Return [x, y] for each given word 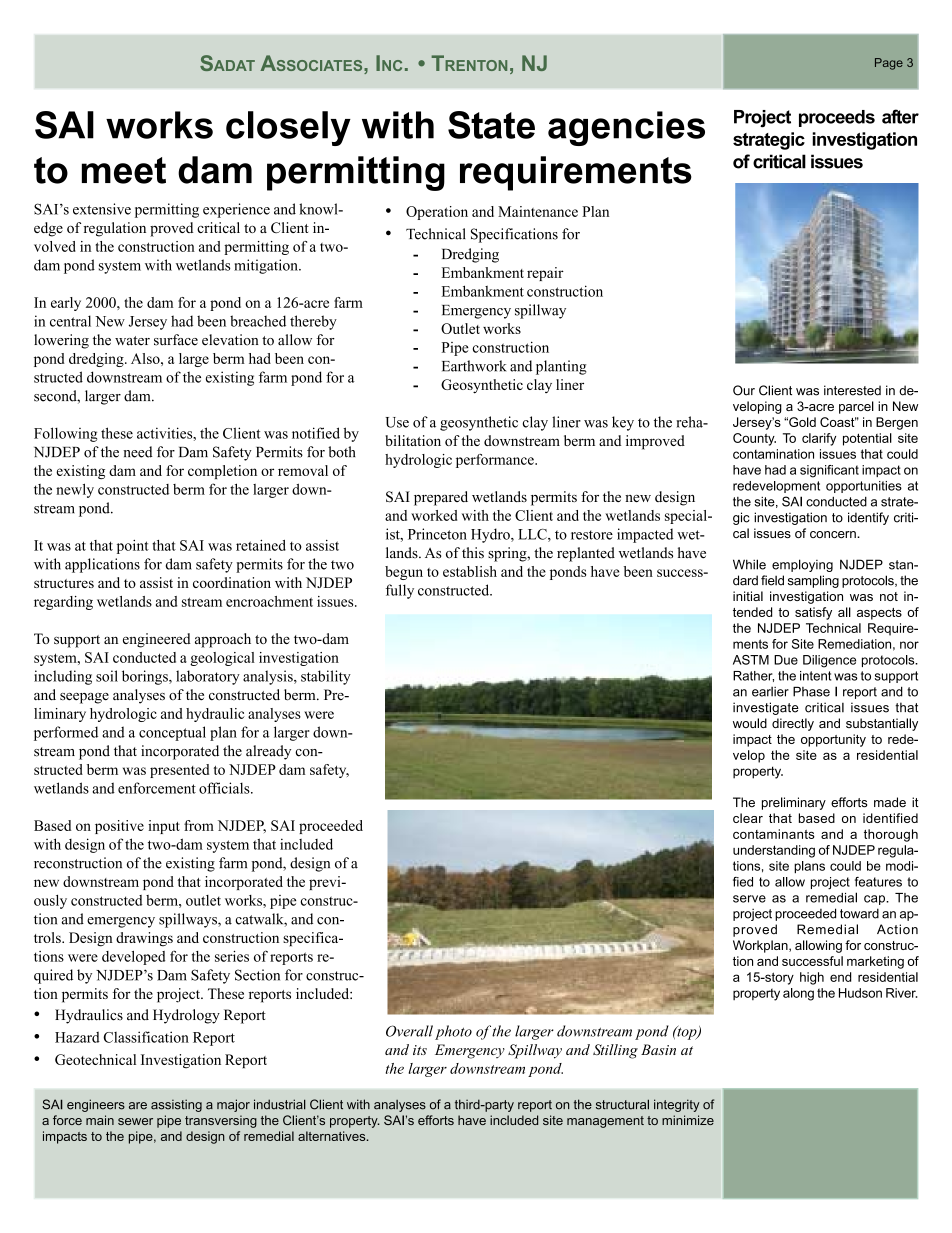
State [491, 125]
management [605, 1122]
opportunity [833, 740]
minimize [688, 1120]
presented [179, 771]
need [138, 452]
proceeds [837, 118]
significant [829, 471]
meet [124, 170]
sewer [135, 1121]
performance [496, 461]
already [268, 752]
